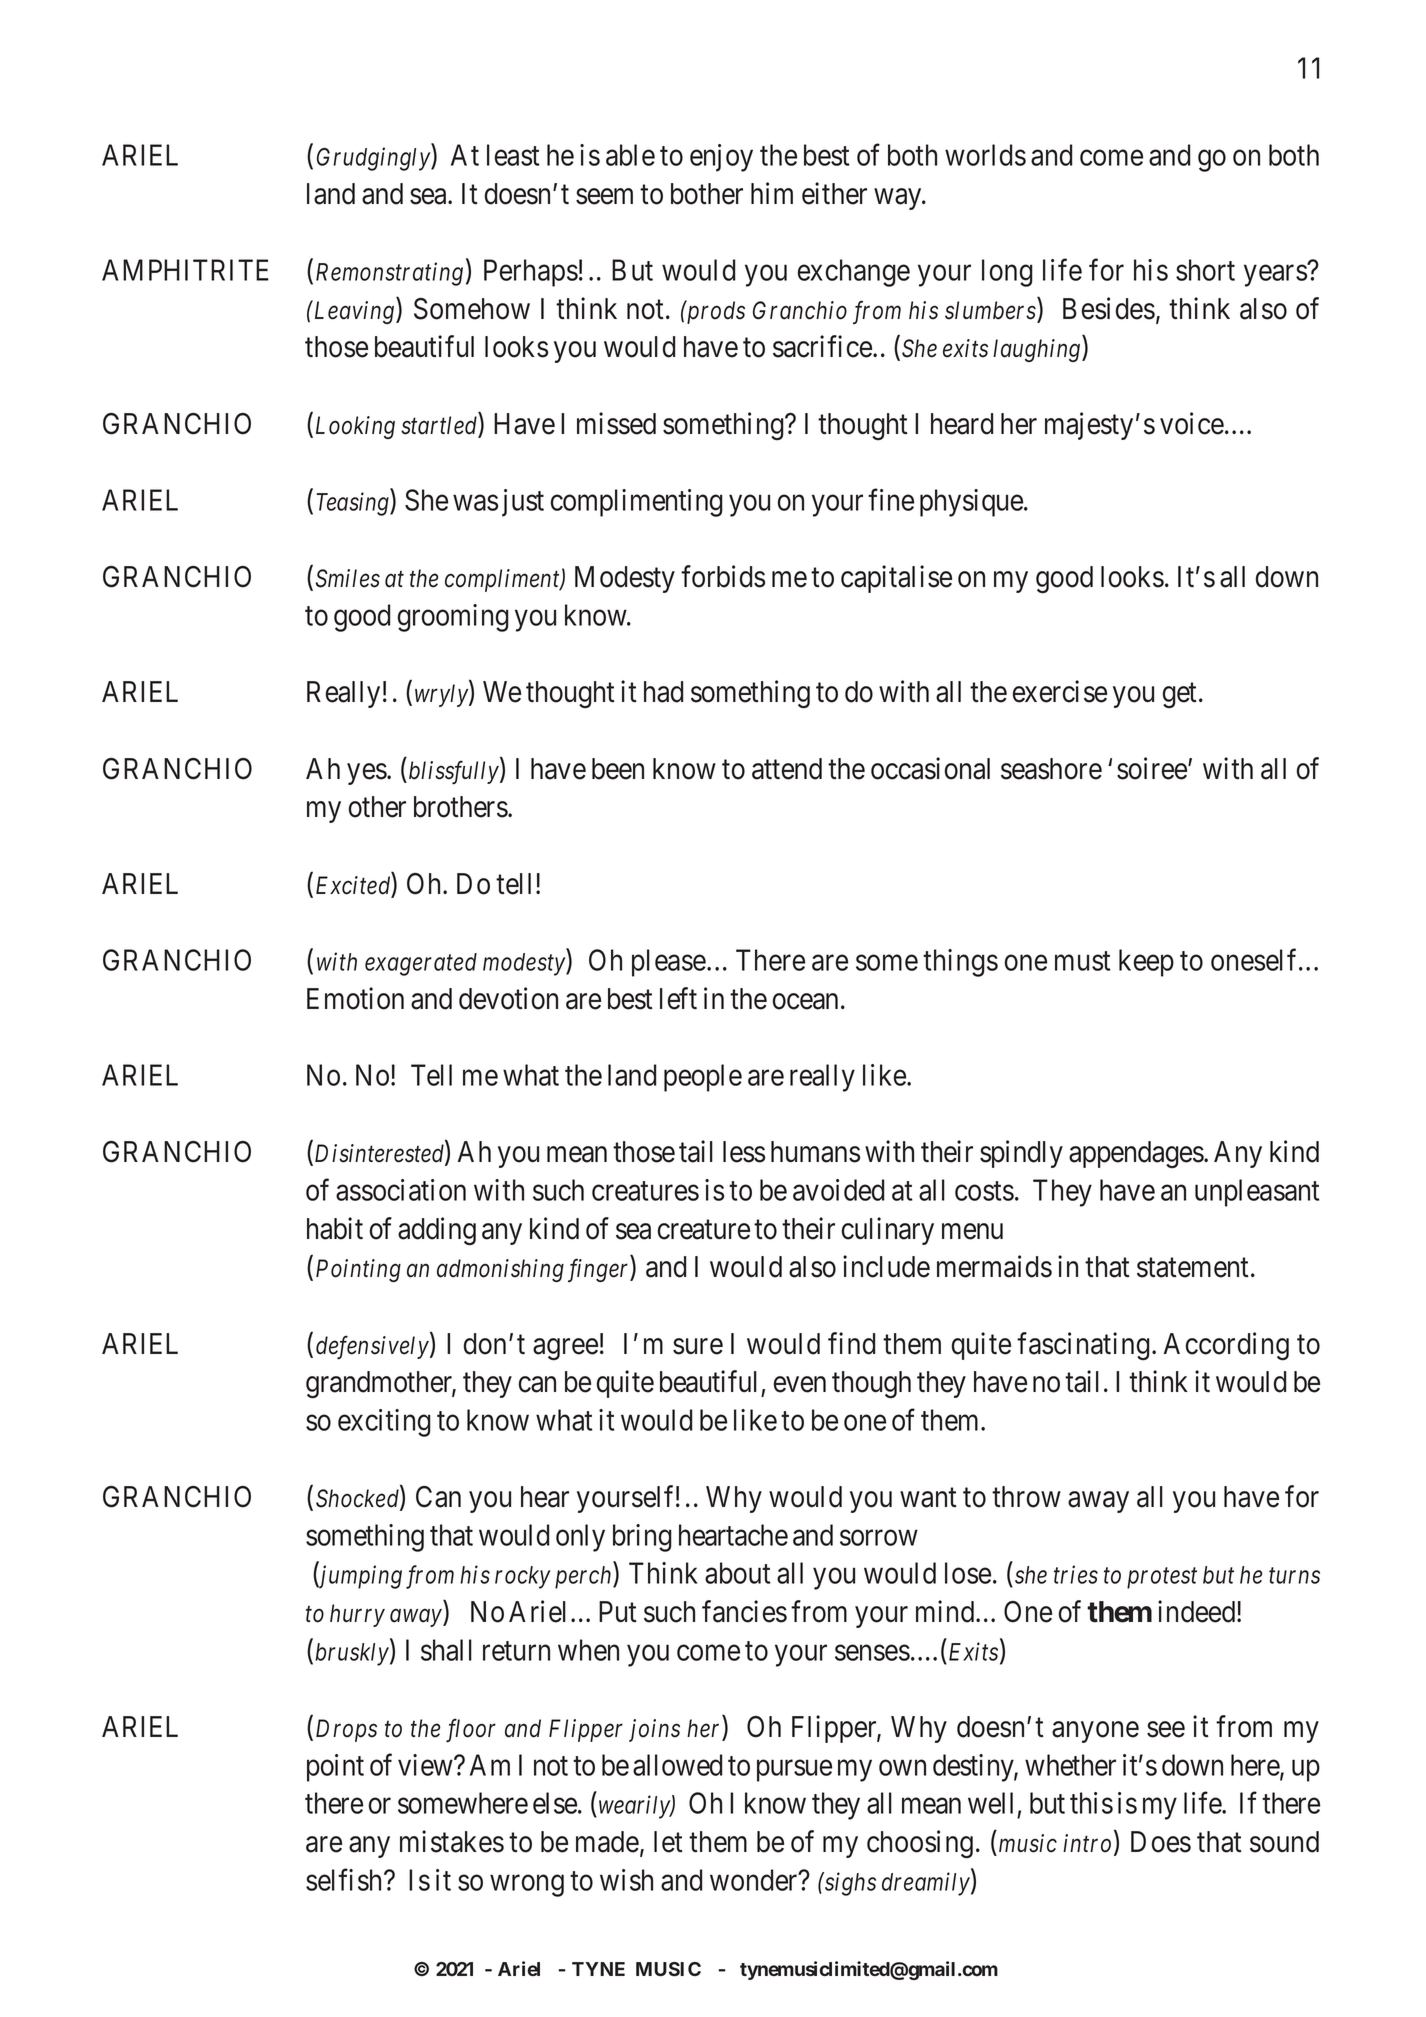  I want to click on get, so click(1180, 695).
